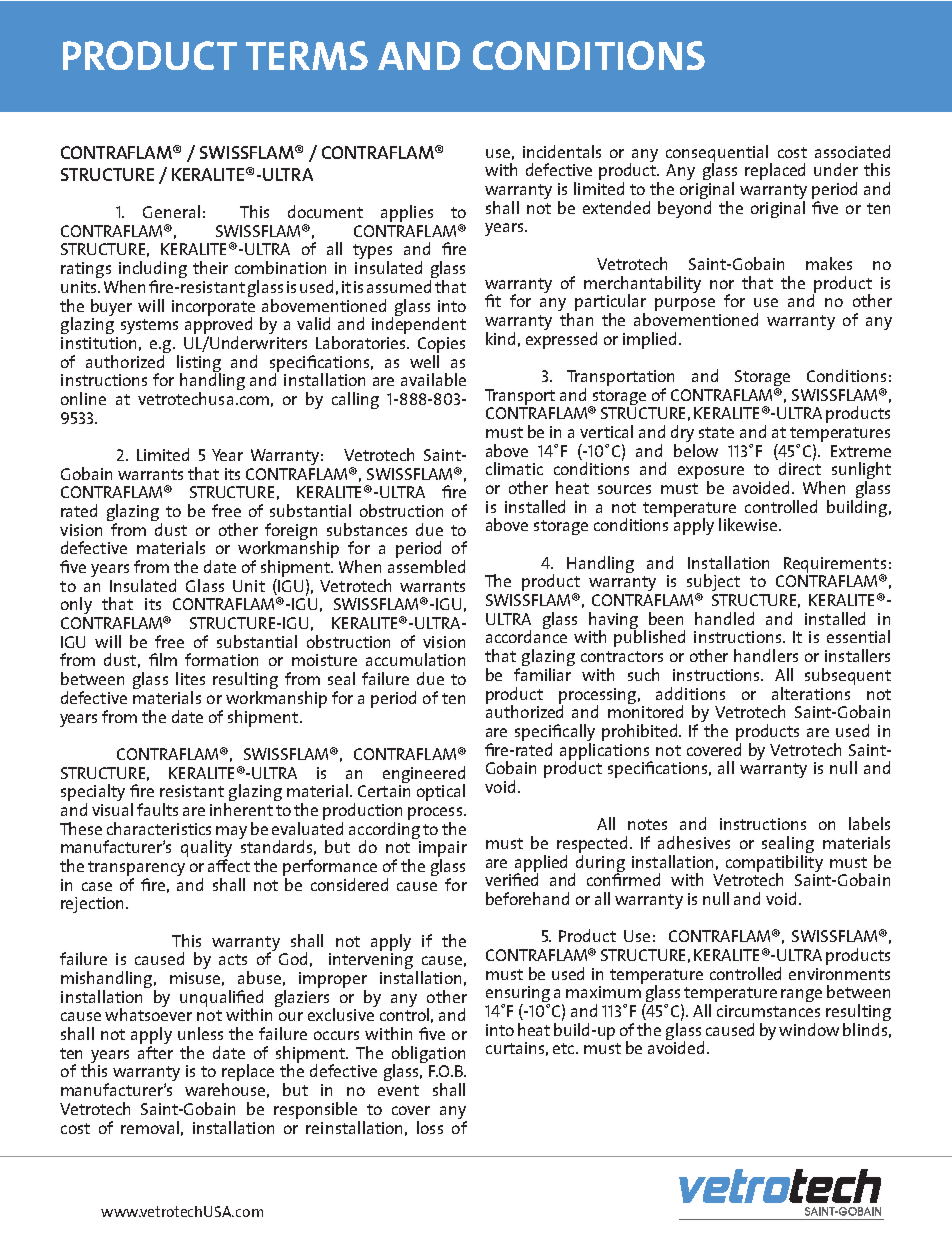 The width and height of the image is (952, 1233). I want to click on lites, so click(190, 678).
